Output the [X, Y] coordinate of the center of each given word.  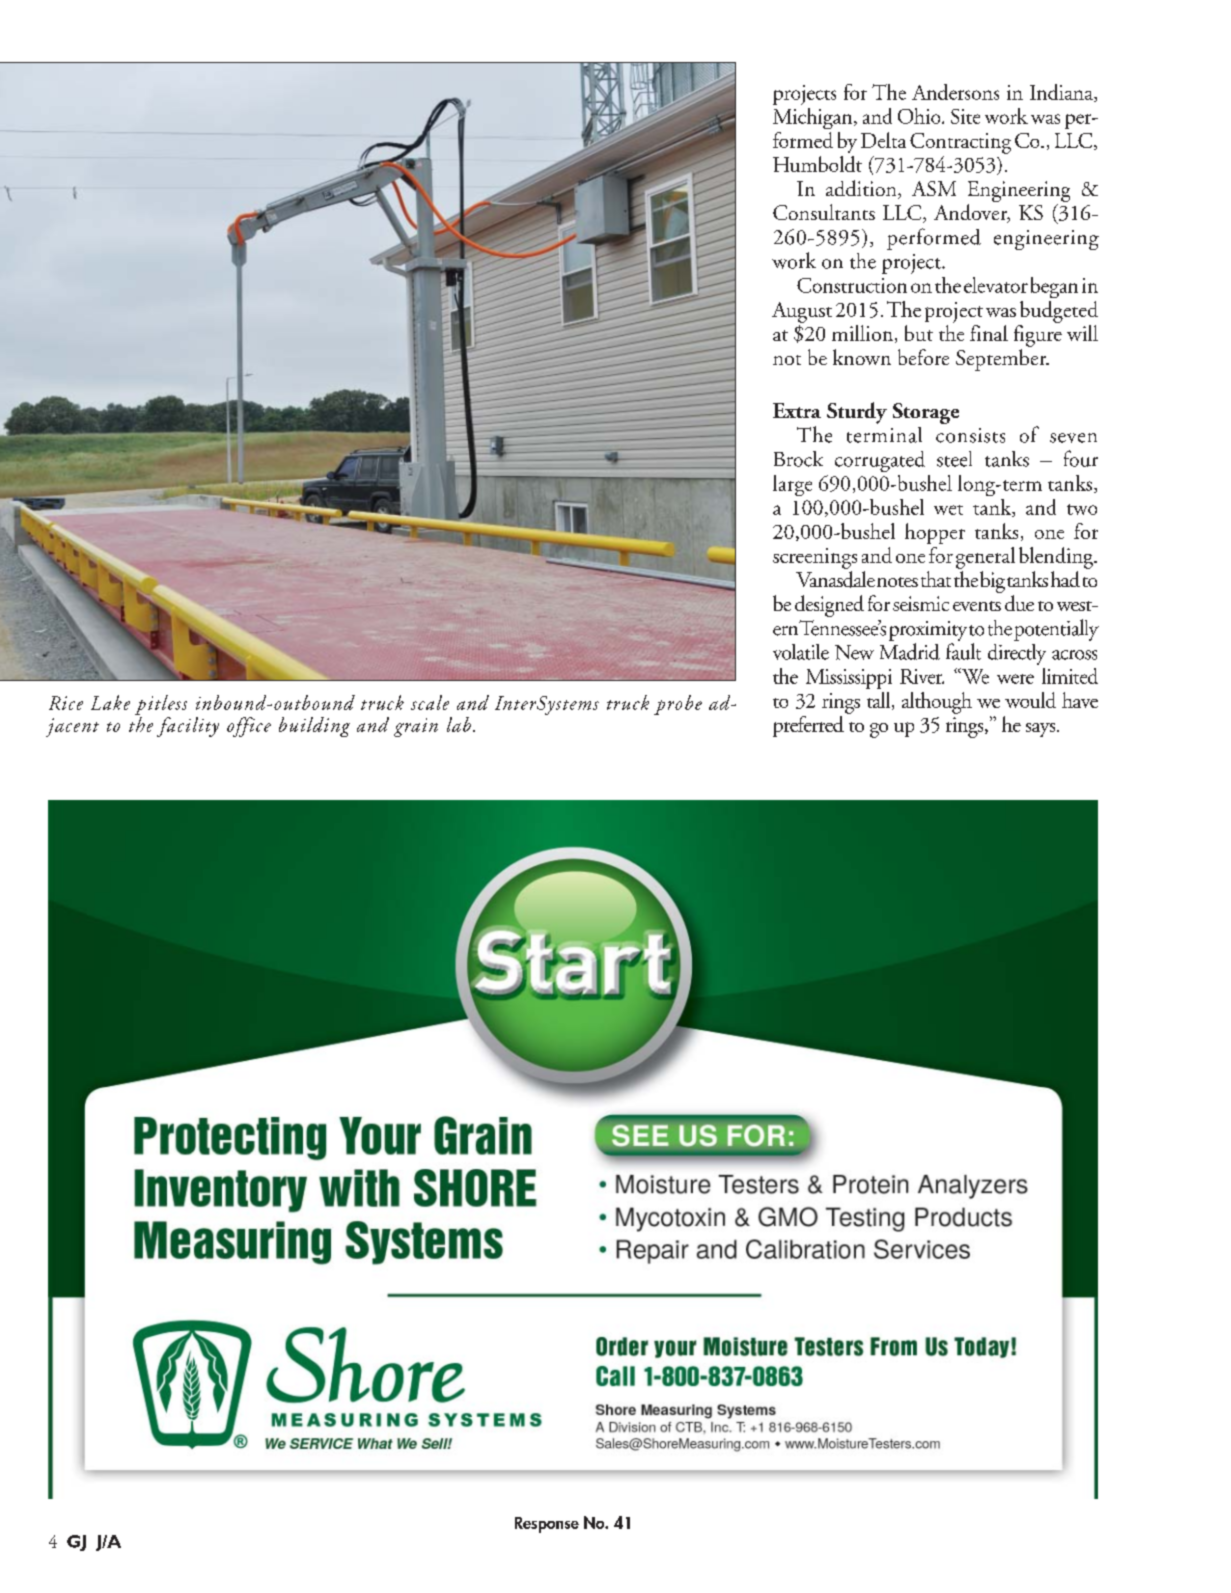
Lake [110, 702]
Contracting [960, 143]
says [1042, 730]
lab [460, 724]
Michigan [814, 118]
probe [678, 705]
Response [547, 1525]
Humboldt [817, 164]
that [936, 579]
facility [188, 727]
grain [416, 727]
